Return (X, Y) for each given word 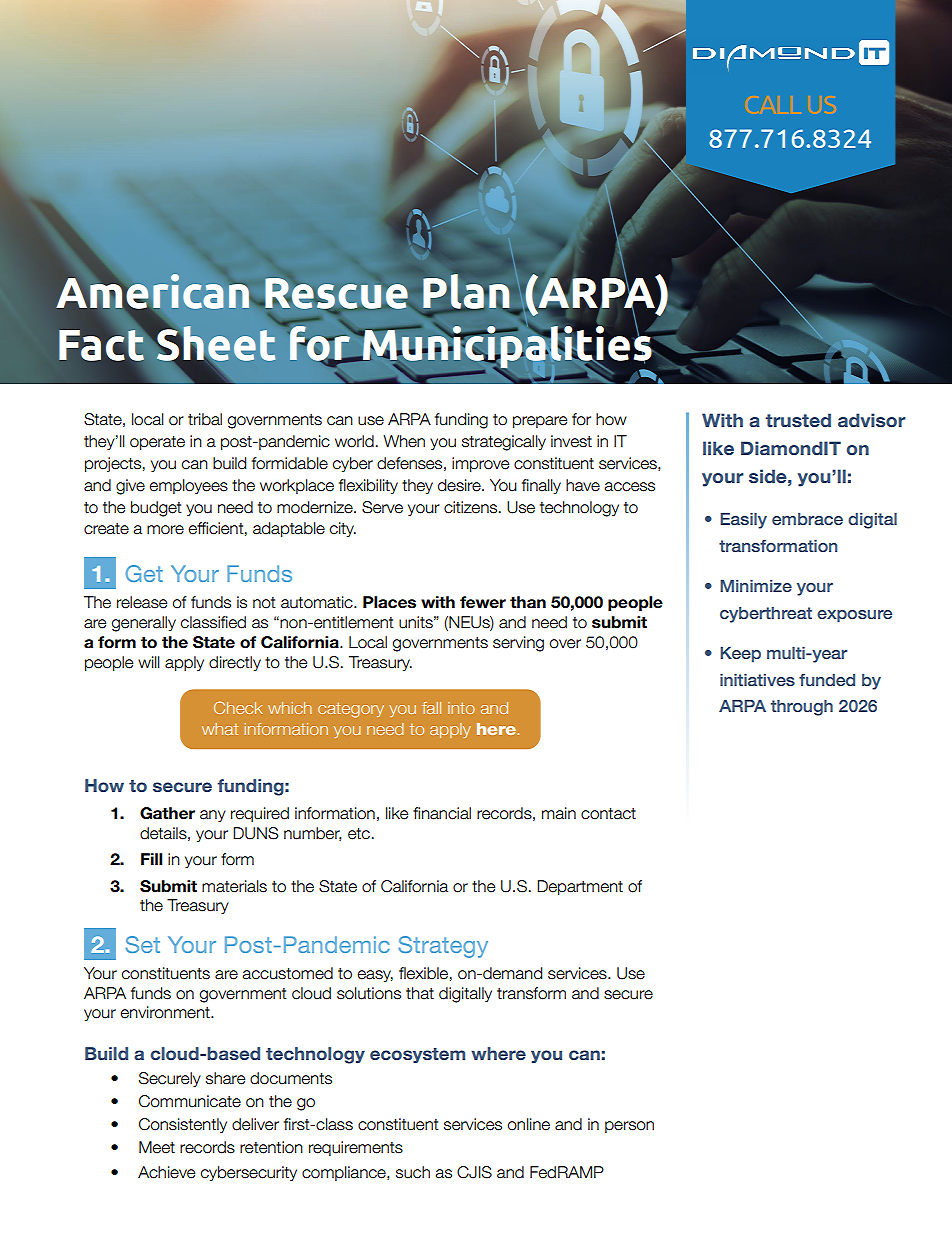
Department (580, 887)
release (142, 602)
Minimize (756, 586)
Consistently (183, 1125)
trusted (798, 420)
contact (608, 814)
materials (234, 886)
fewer (483, 602)
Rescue (335, 294)
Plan (466, 291)
